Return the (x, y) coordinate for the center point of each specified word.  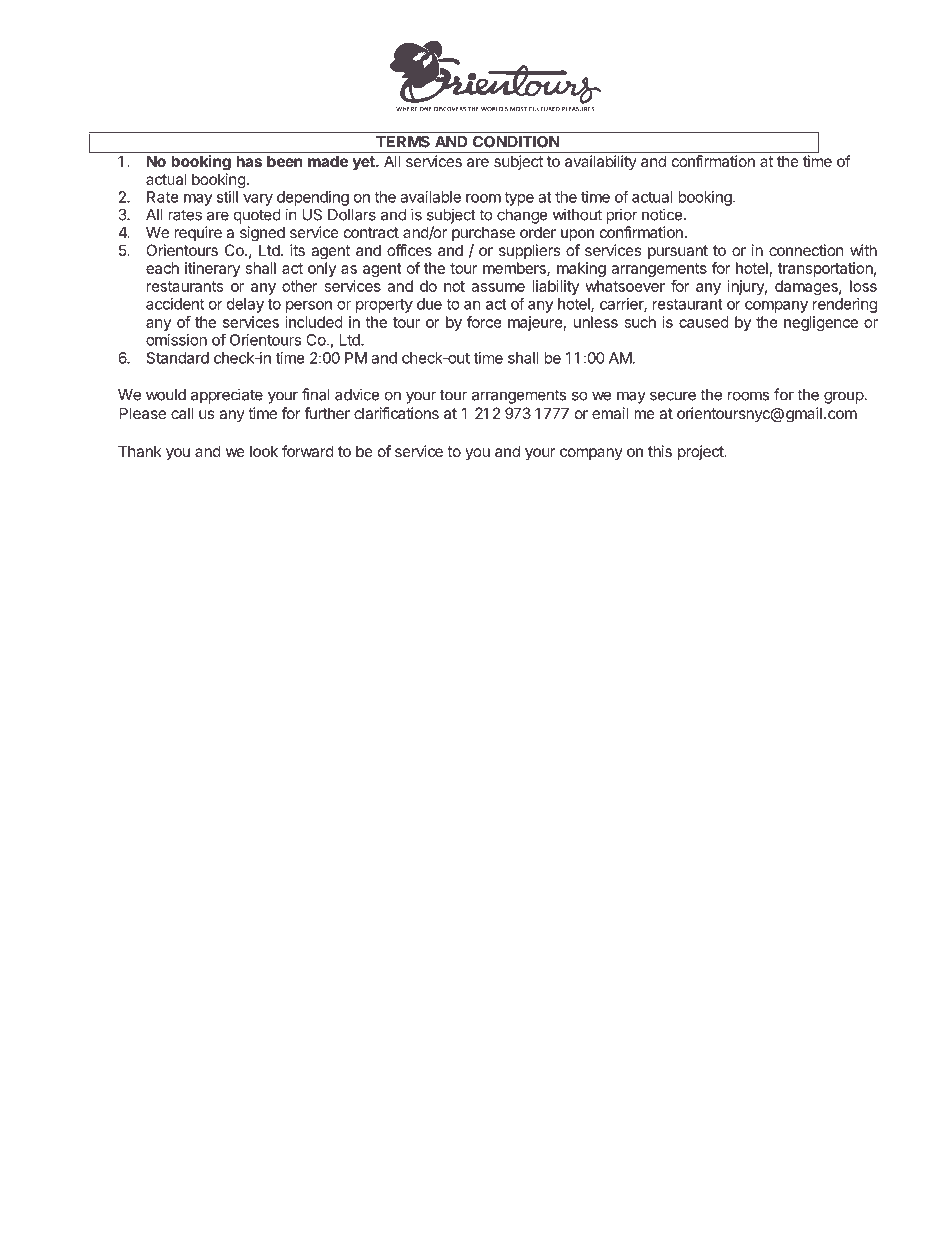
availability (601, 162)
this (660, 451)
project (701, 452)
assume (498, 287)
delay (245, 305)
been (285, 161)
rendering (845, 305)
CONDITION (516, 142)
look (264, 451)
